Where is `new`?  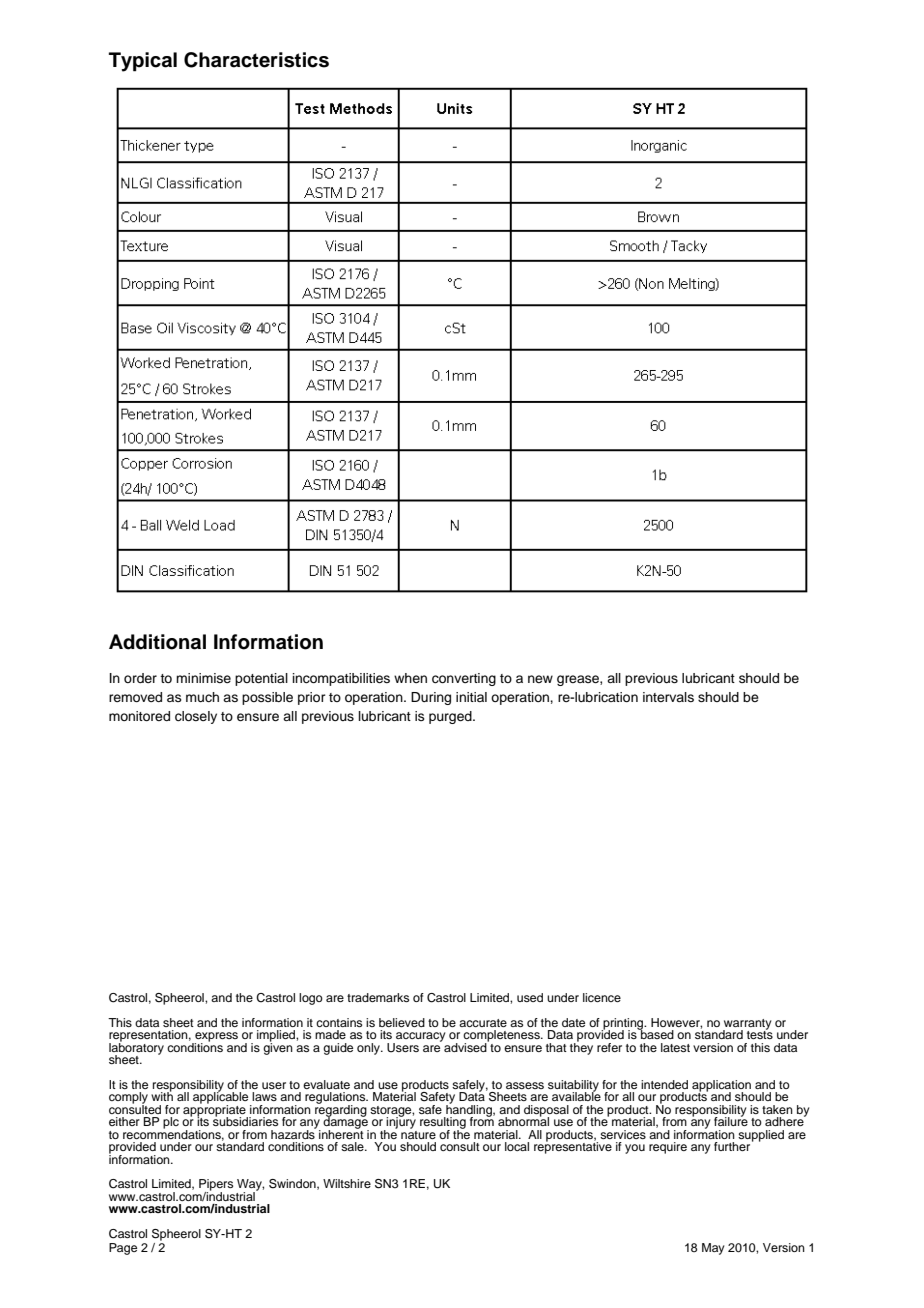
new is located at coordinates (540, 679).
